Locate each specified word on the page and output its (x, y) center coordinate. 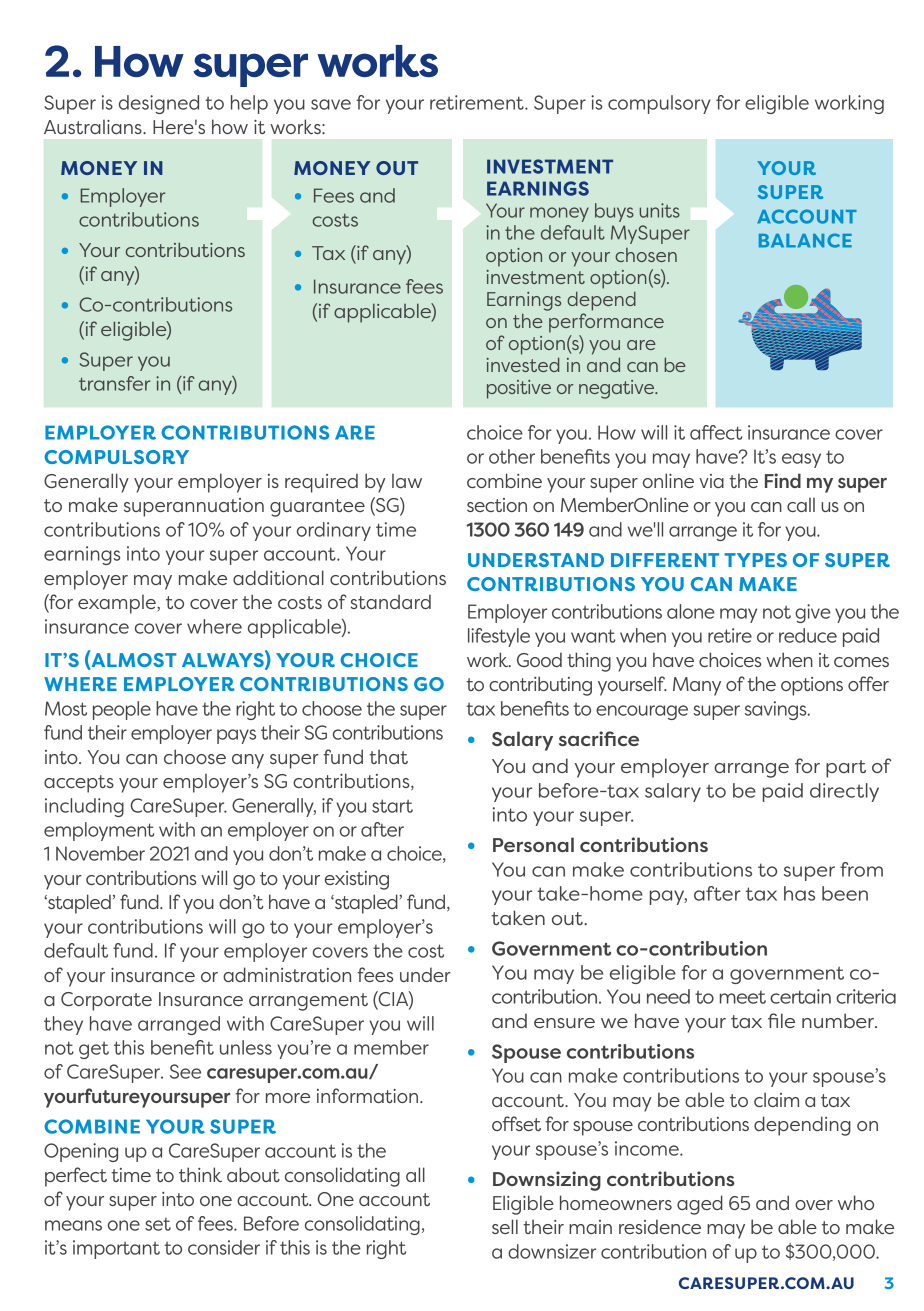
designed (159, 104)
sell (505, 1226)
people (122, 710)
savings (777, 710)
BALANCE (805, 240)
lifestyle (499, 637)
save (331, 104)
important (116, 1249)
